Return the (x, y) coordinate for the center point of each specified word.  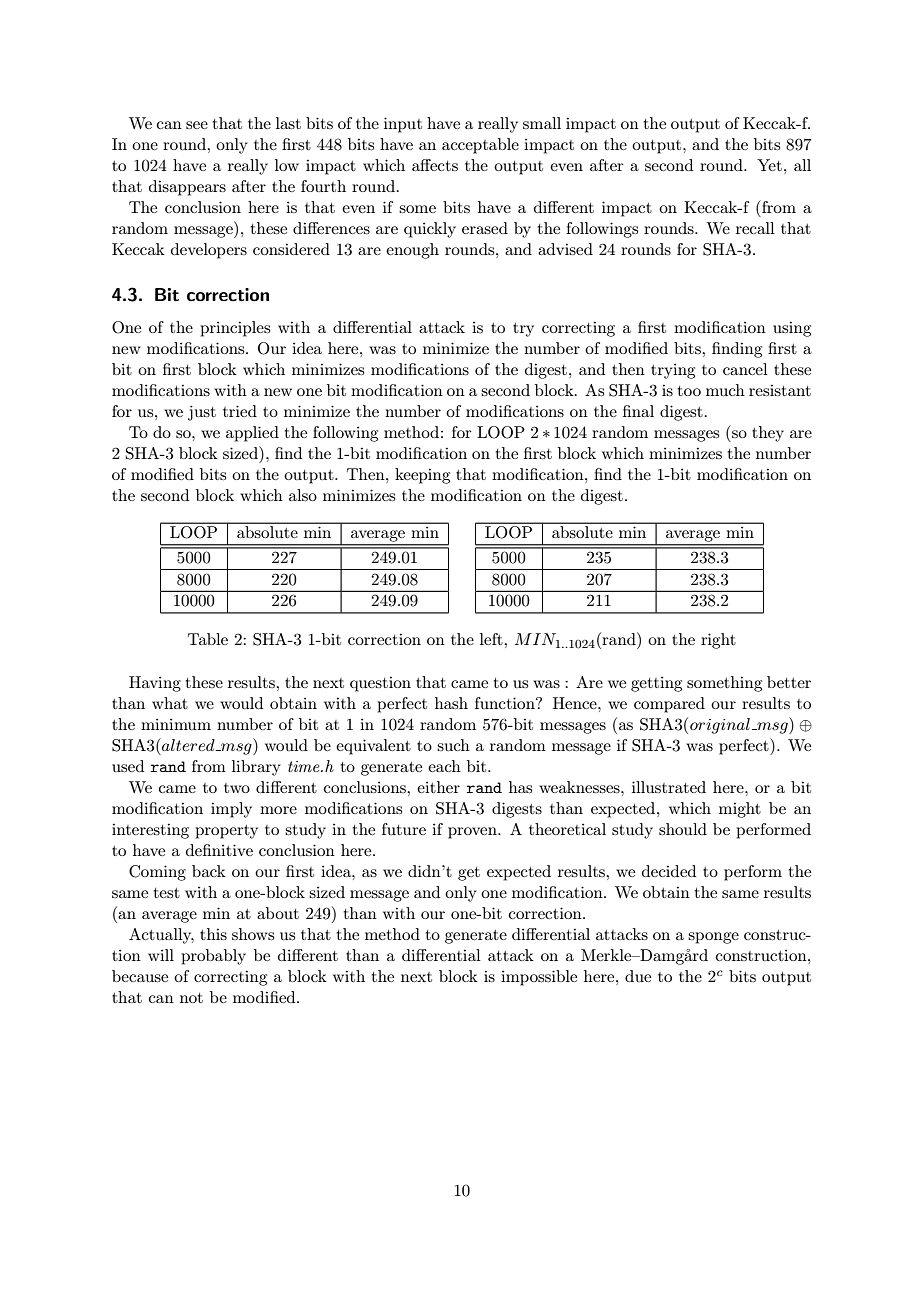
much (725, 390)
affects (435, 165)
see (197, 125)
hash (451, 703)
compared (669, 705)
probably (213, 957)
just (202, 413)
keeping (422, 476)
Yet (769, 165)
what (170, 703)
